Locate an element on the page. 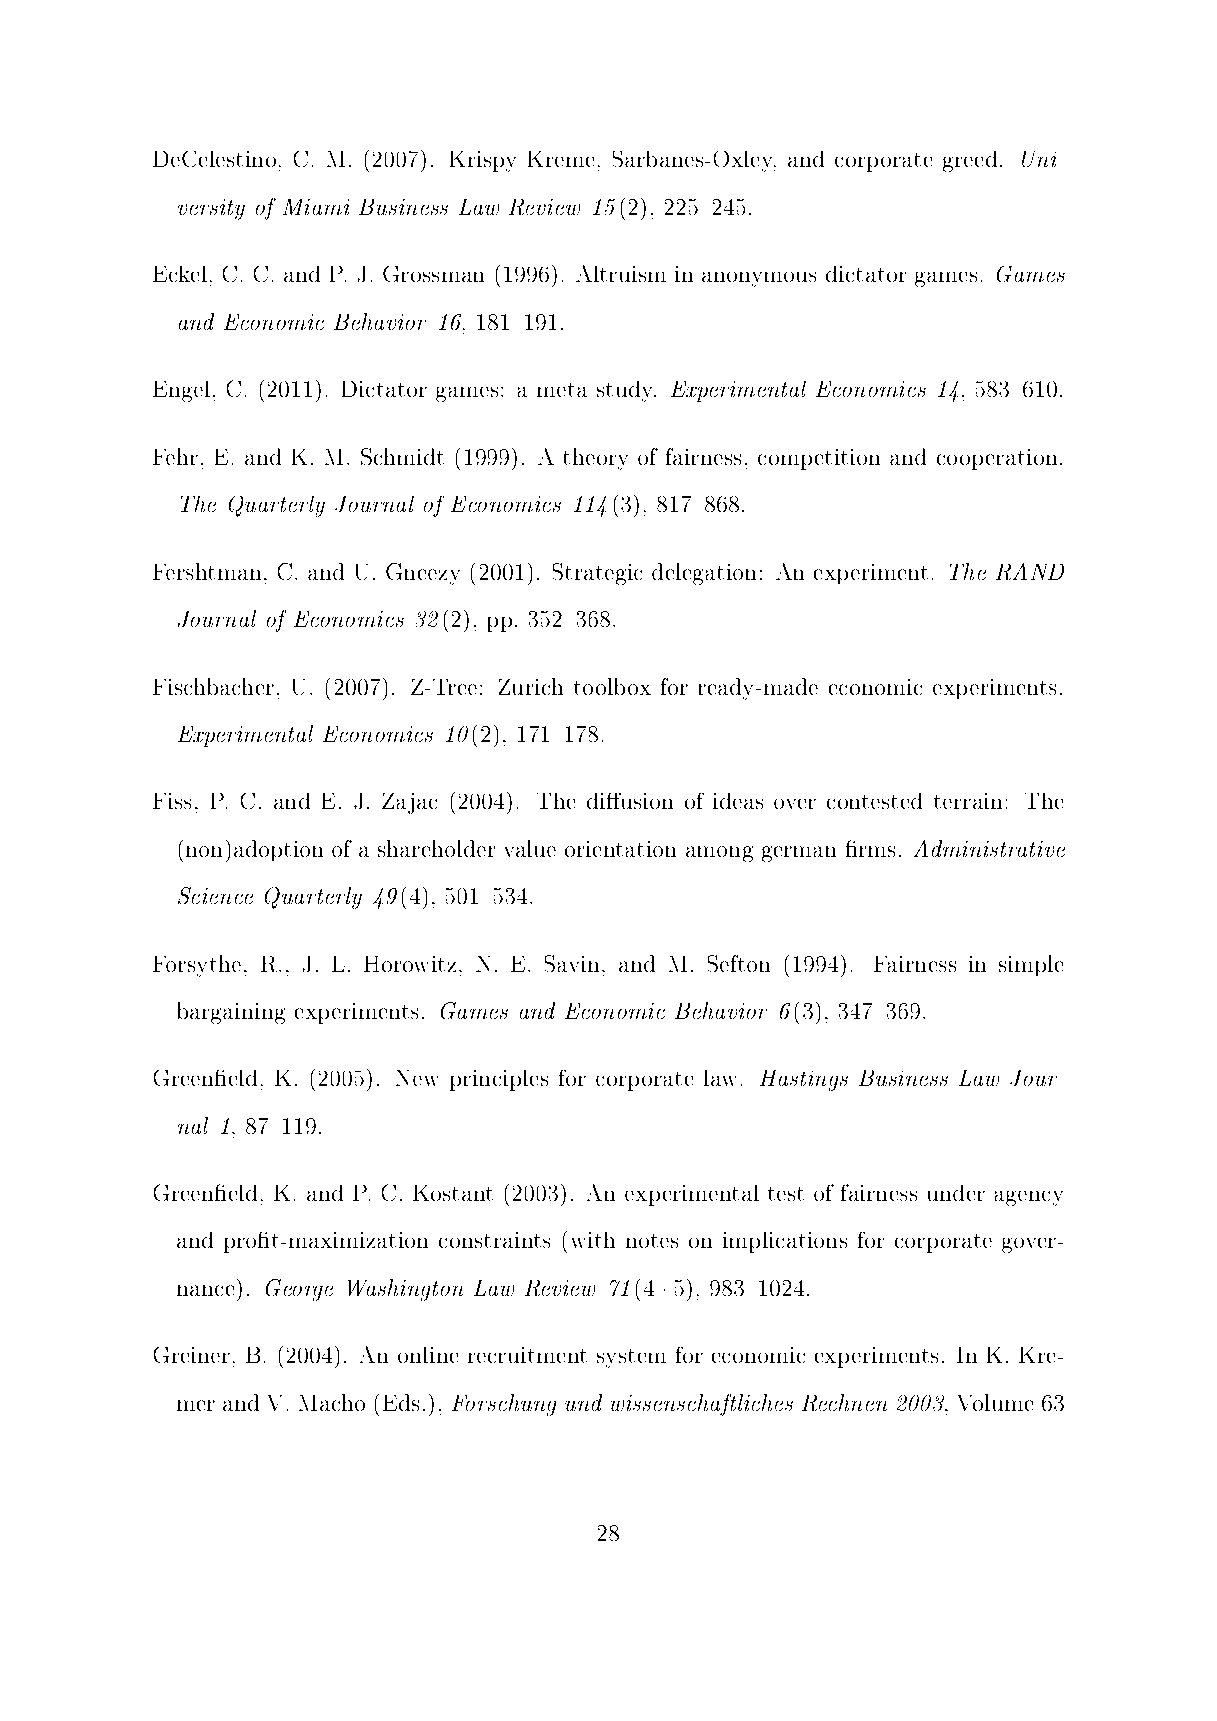 This document has width=1217, height=1721. bargaining is located at coordinates (231, 1013).
